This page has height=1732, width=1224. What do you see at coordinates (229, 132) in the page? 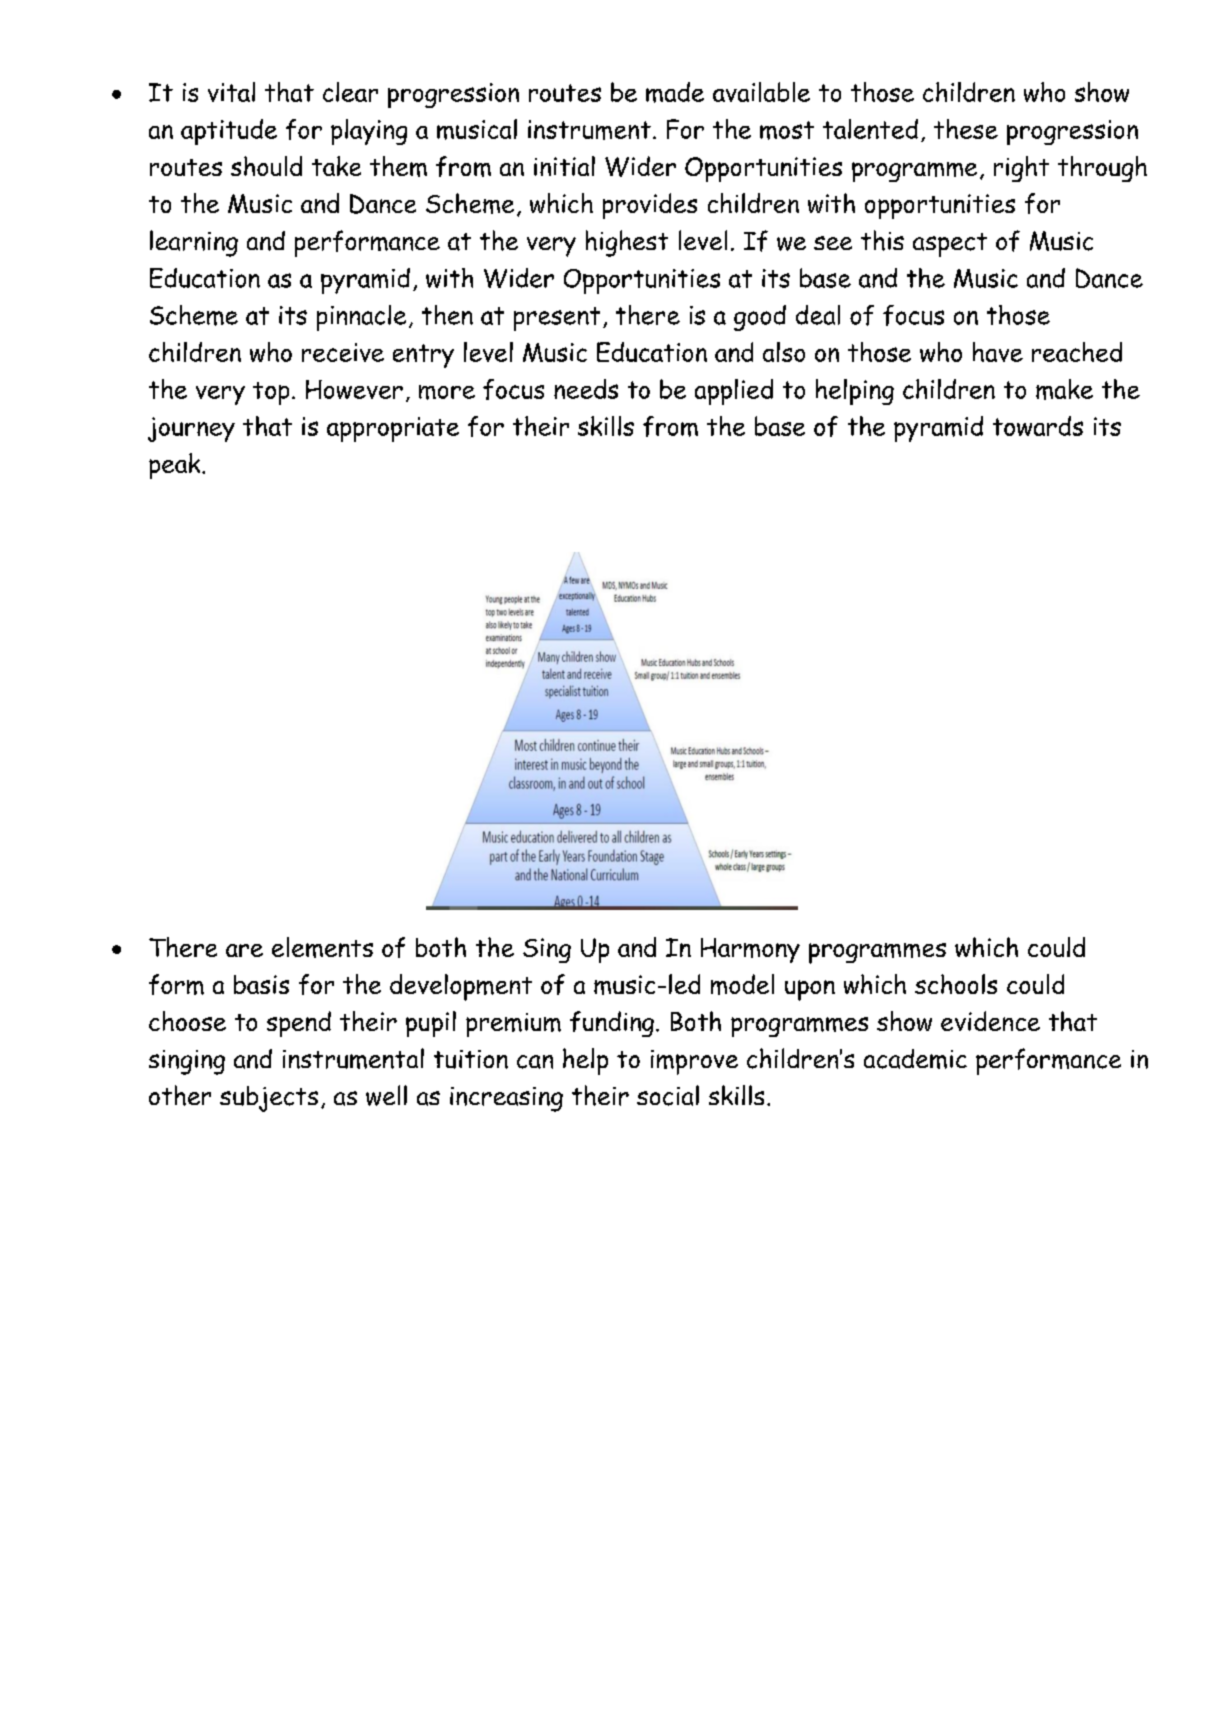
I see `aptitude` at bounding box center [229, 132].
